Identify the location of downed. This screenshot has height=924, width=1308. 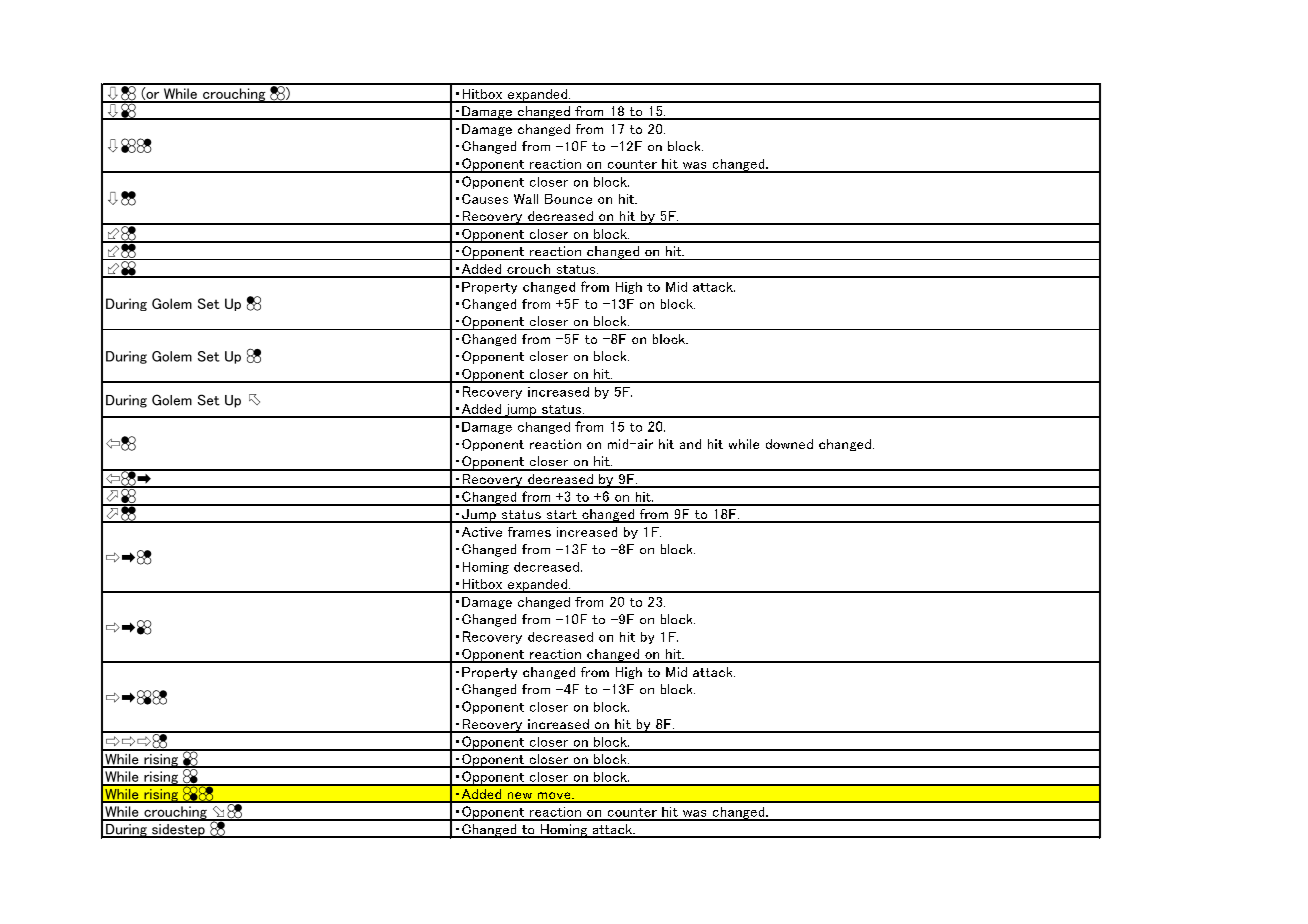
(789, 444).
